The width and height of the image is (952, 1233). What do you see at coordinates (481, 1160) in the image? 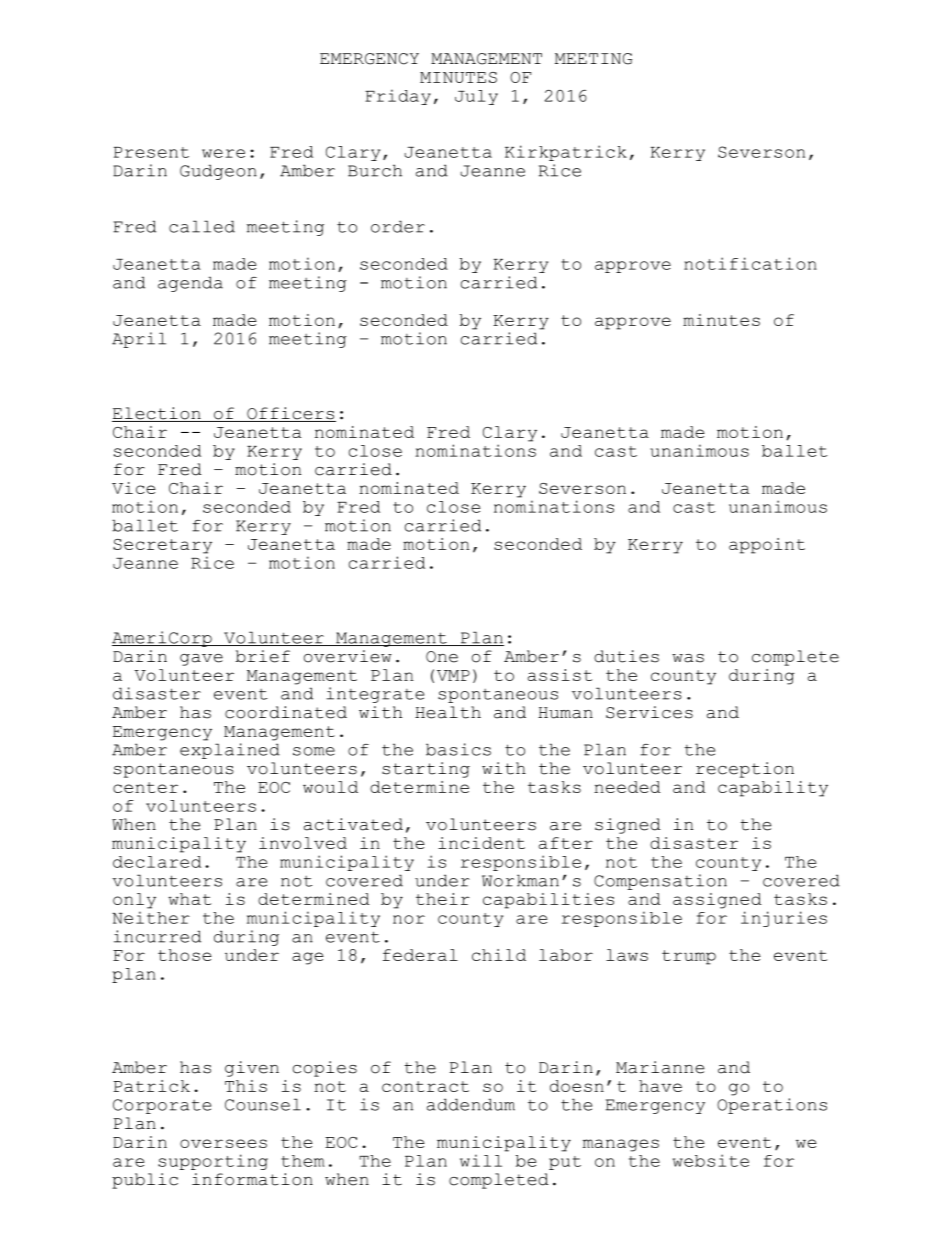
I see `will` at bounding box center [481, 1160].
